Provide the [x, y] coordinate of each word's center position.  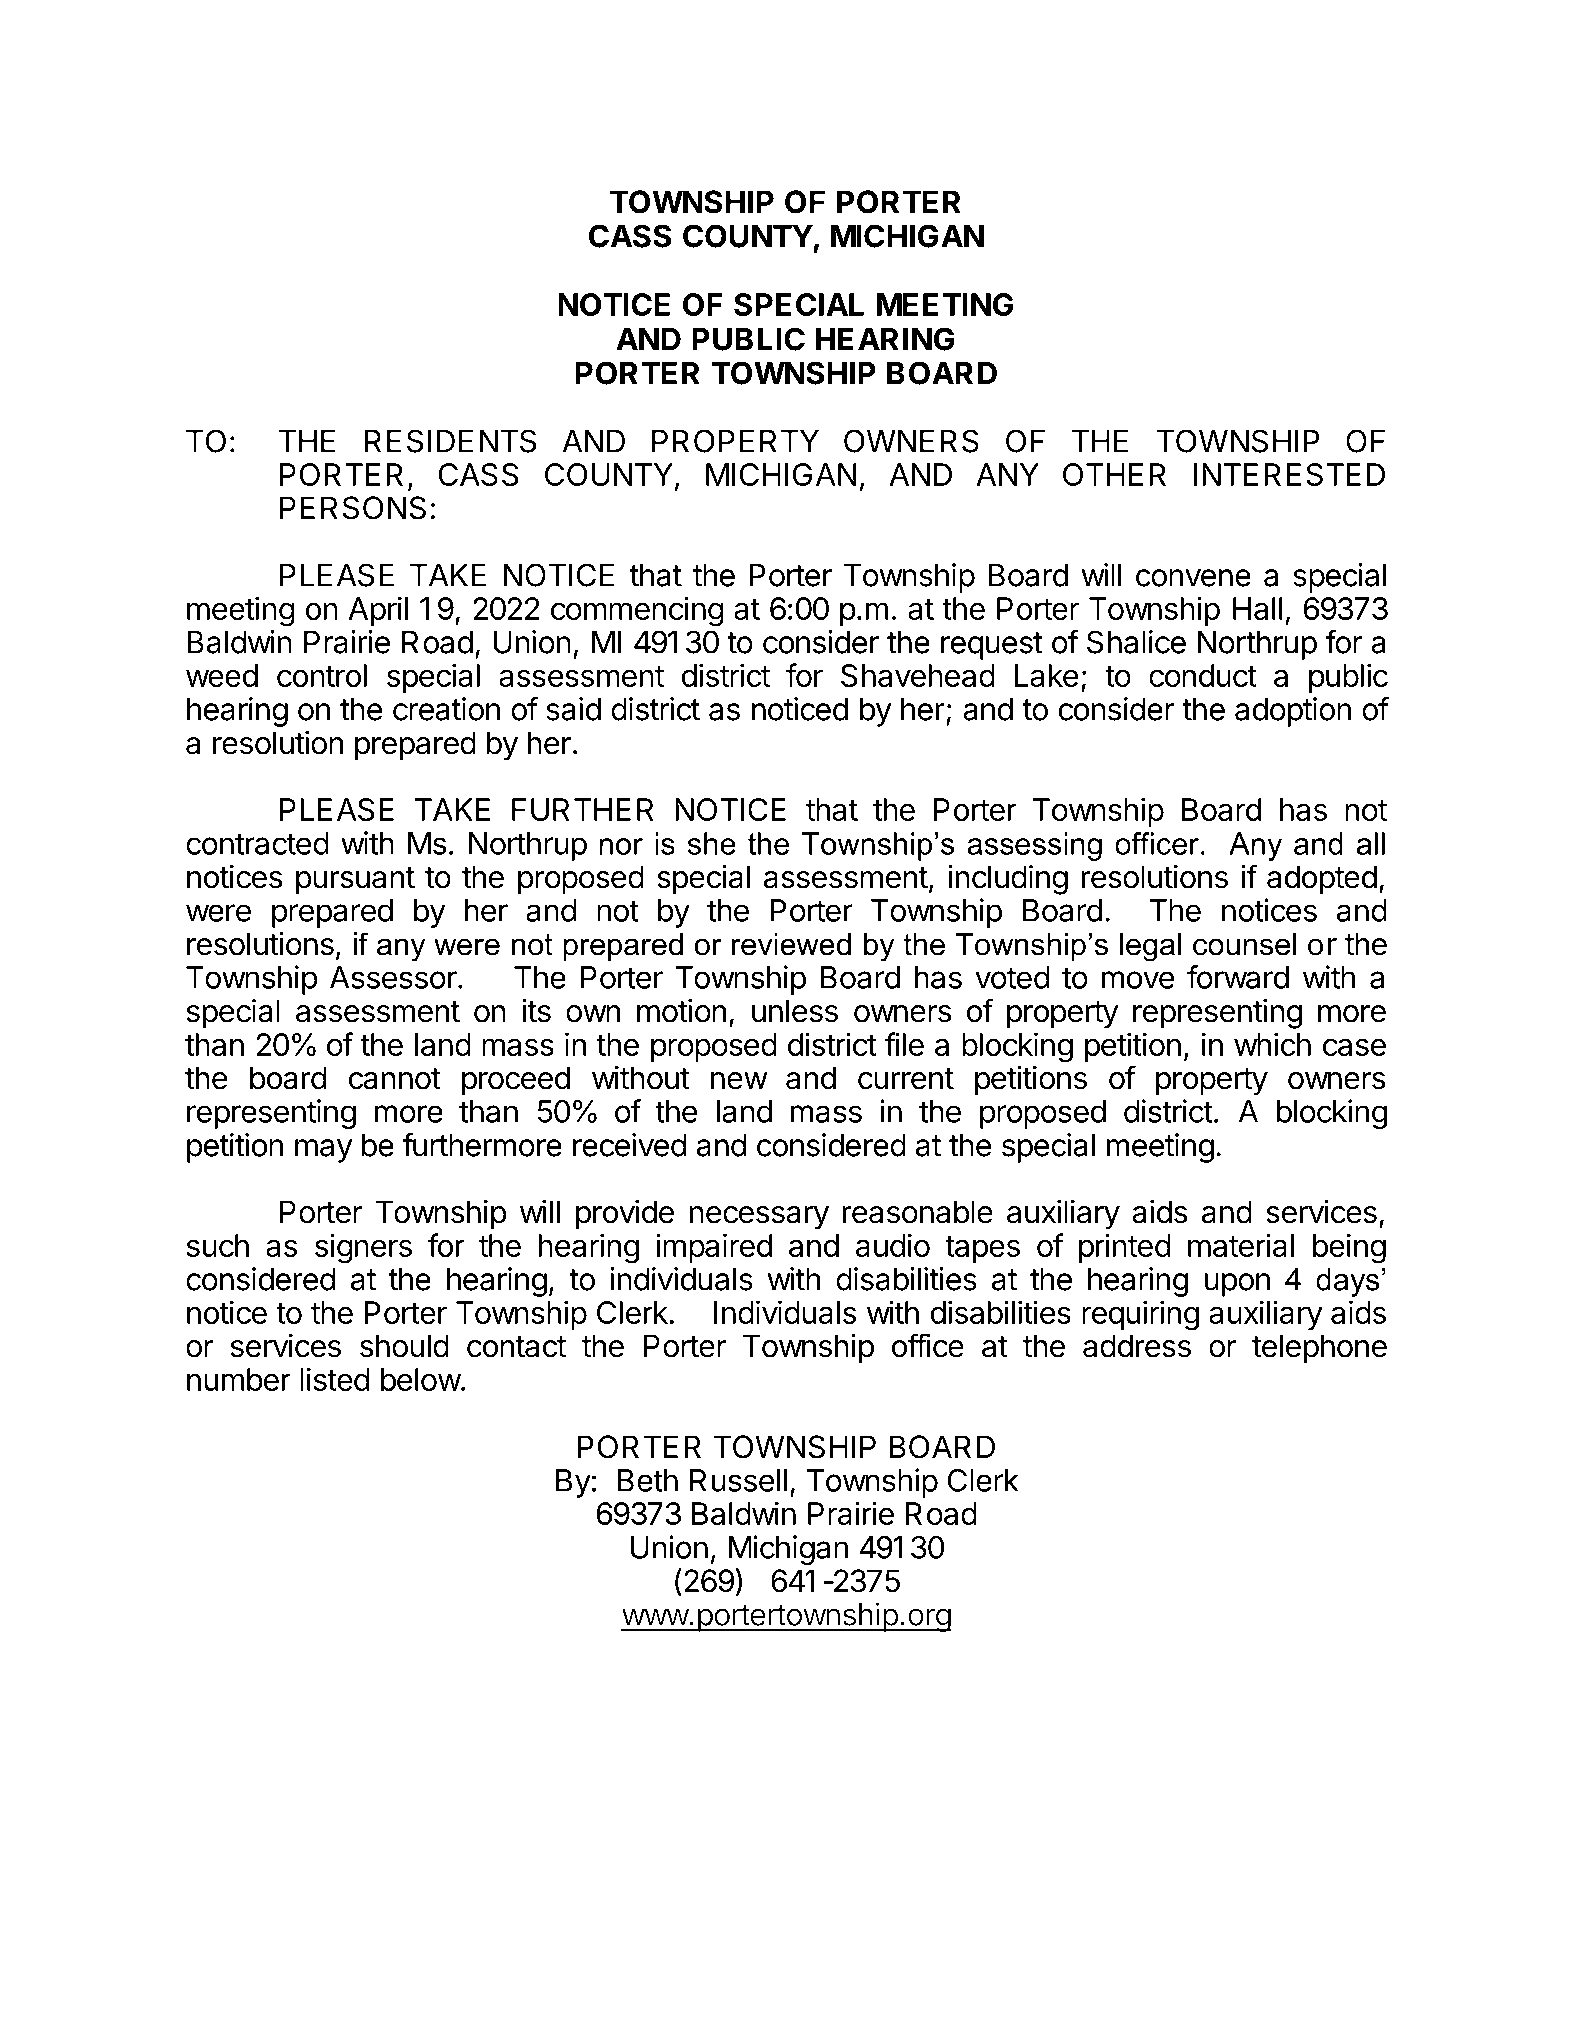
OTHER [1114, 474]
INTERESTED [1289, 474]
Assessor [394, 977]
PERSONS [353, 508]
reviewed [791, 944]
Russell [738, 1480]
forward [1238, 977]
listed [335, 1379]
